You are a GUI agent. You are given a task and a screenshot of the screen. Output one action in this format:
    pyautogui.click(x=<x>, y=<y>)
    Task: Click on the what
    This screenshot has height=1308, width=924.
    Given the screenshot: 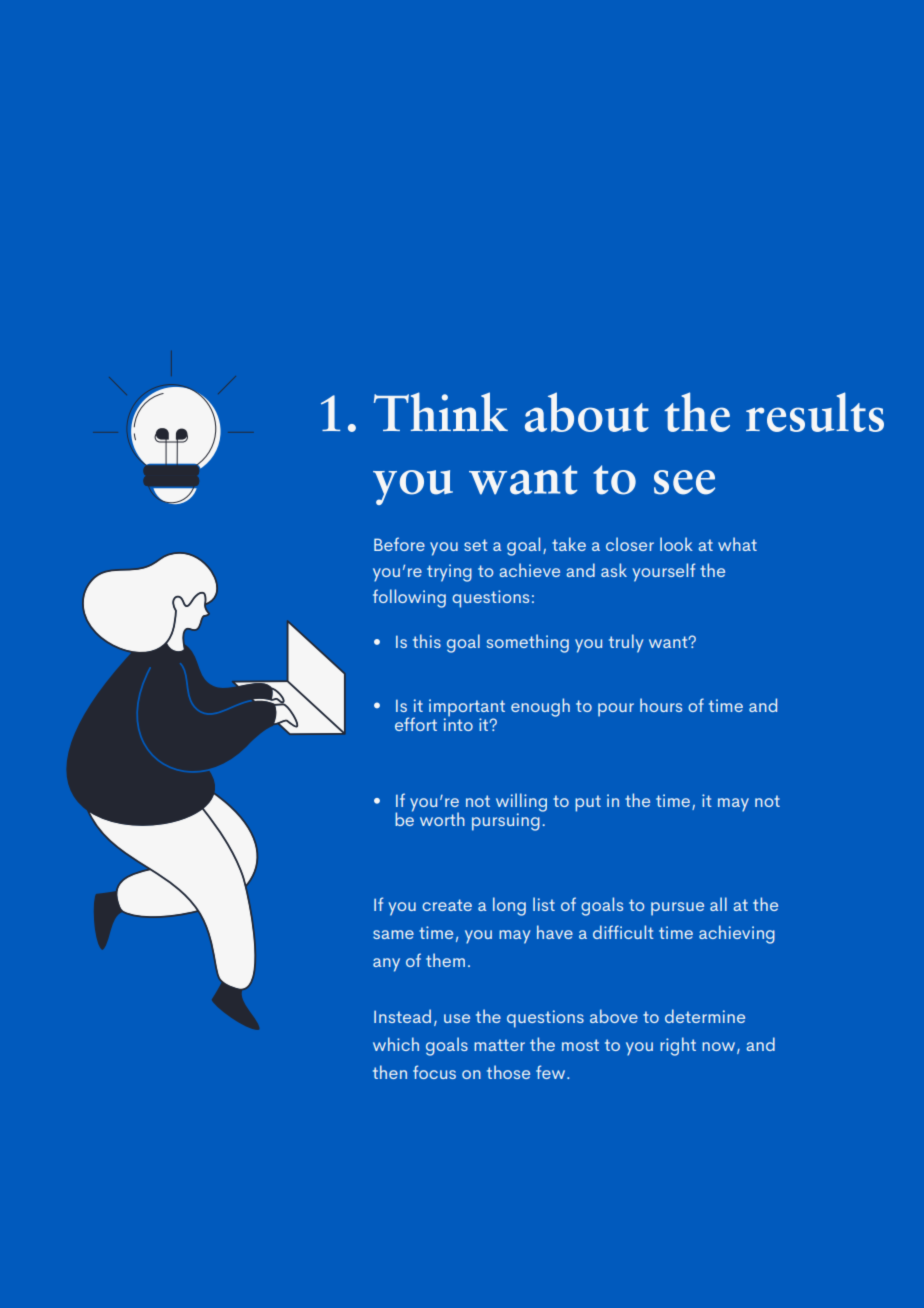 What is the action you would take?
    pyautogui.click(x=737, y=544)
